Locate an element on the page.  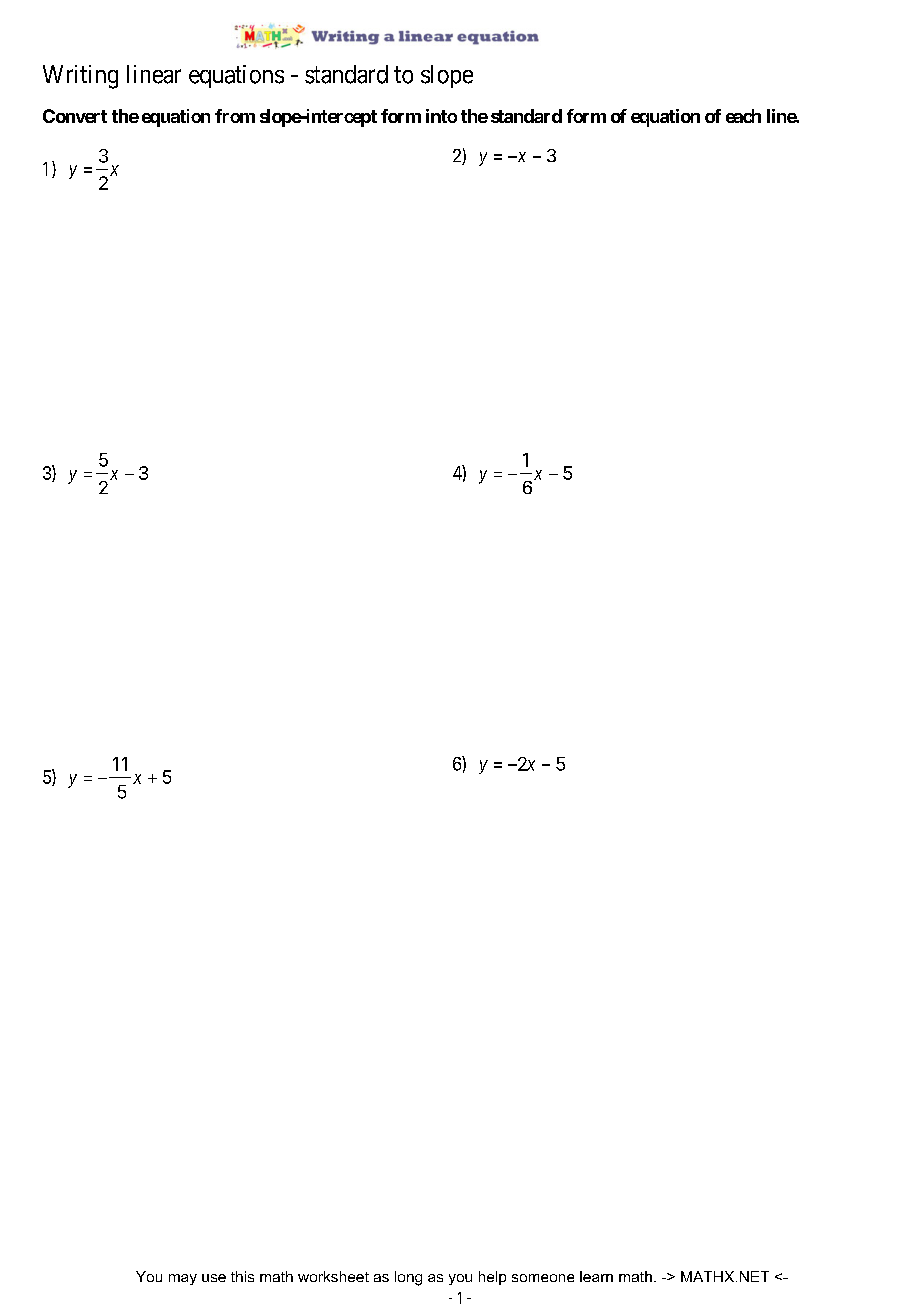
learn is located at coordinates (596, 1276).
